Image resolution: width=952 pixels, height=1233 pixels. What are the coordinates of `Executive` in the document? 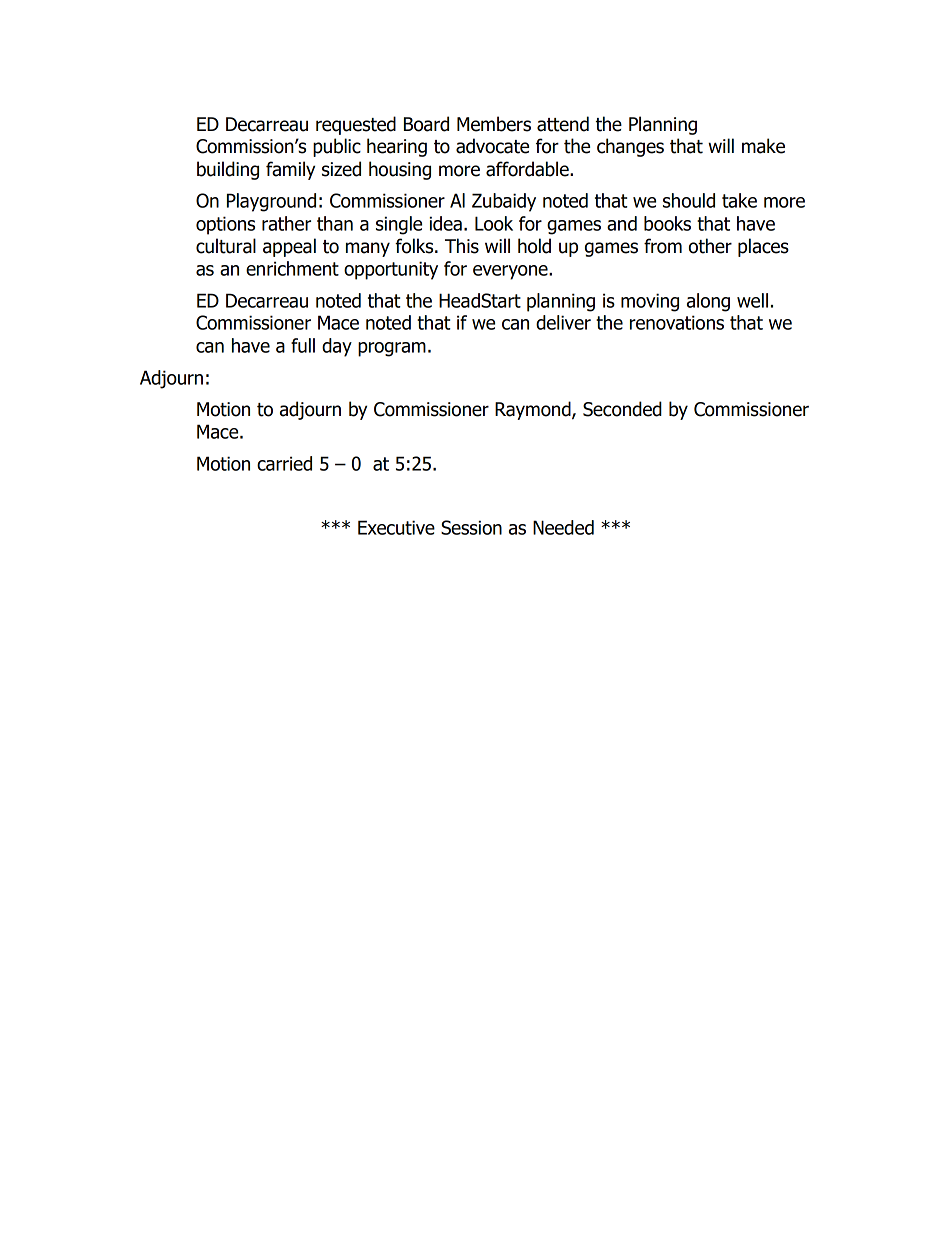 It's located at (396, 527).
